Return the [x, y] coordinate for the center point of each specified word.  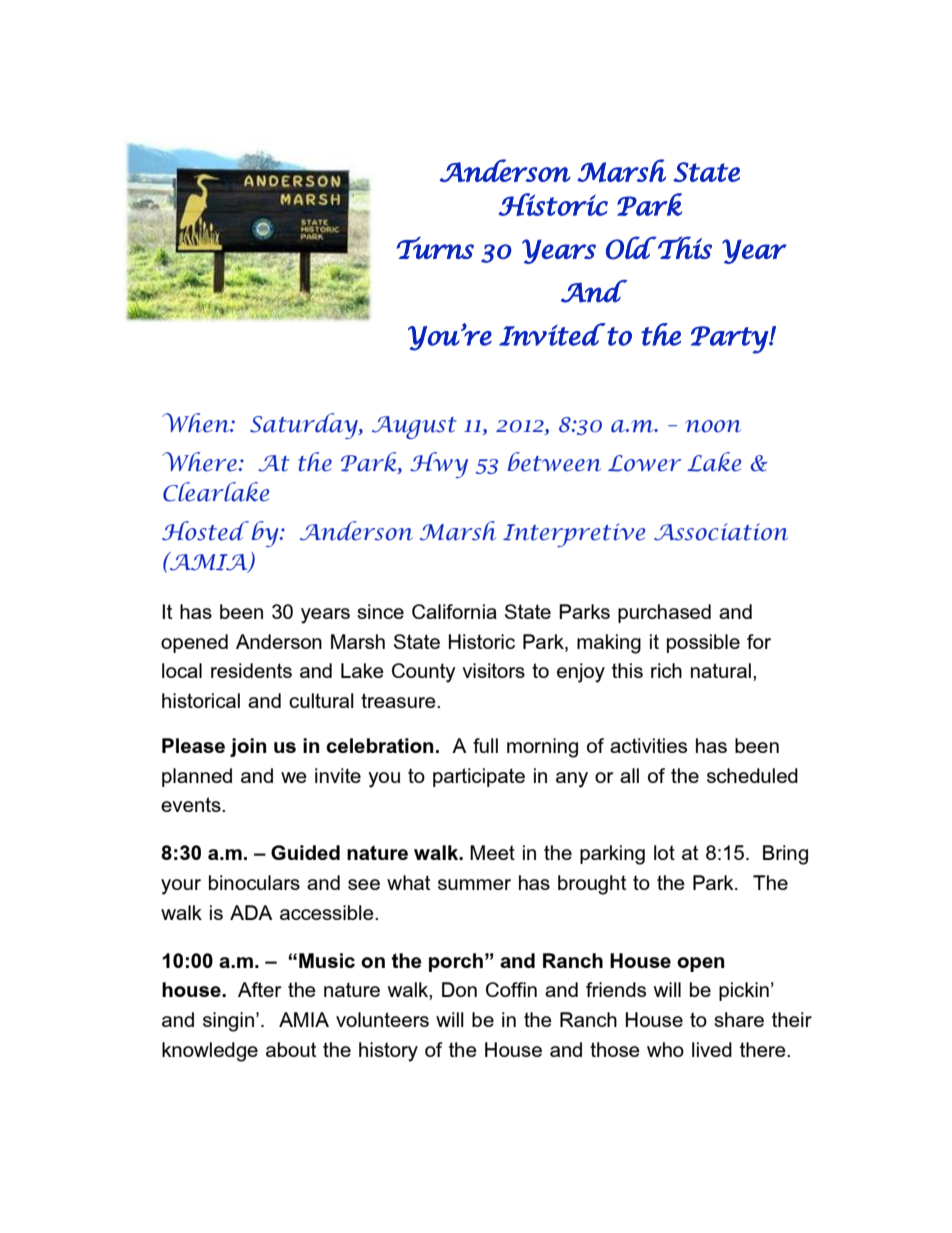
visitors [493, 670]
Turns [435, 247]
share [739, 1019]
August [414, 427]
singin [228, 1022]
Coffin [511, 989]
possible [703, 643]
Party [730, 340]
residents [251, 670]
